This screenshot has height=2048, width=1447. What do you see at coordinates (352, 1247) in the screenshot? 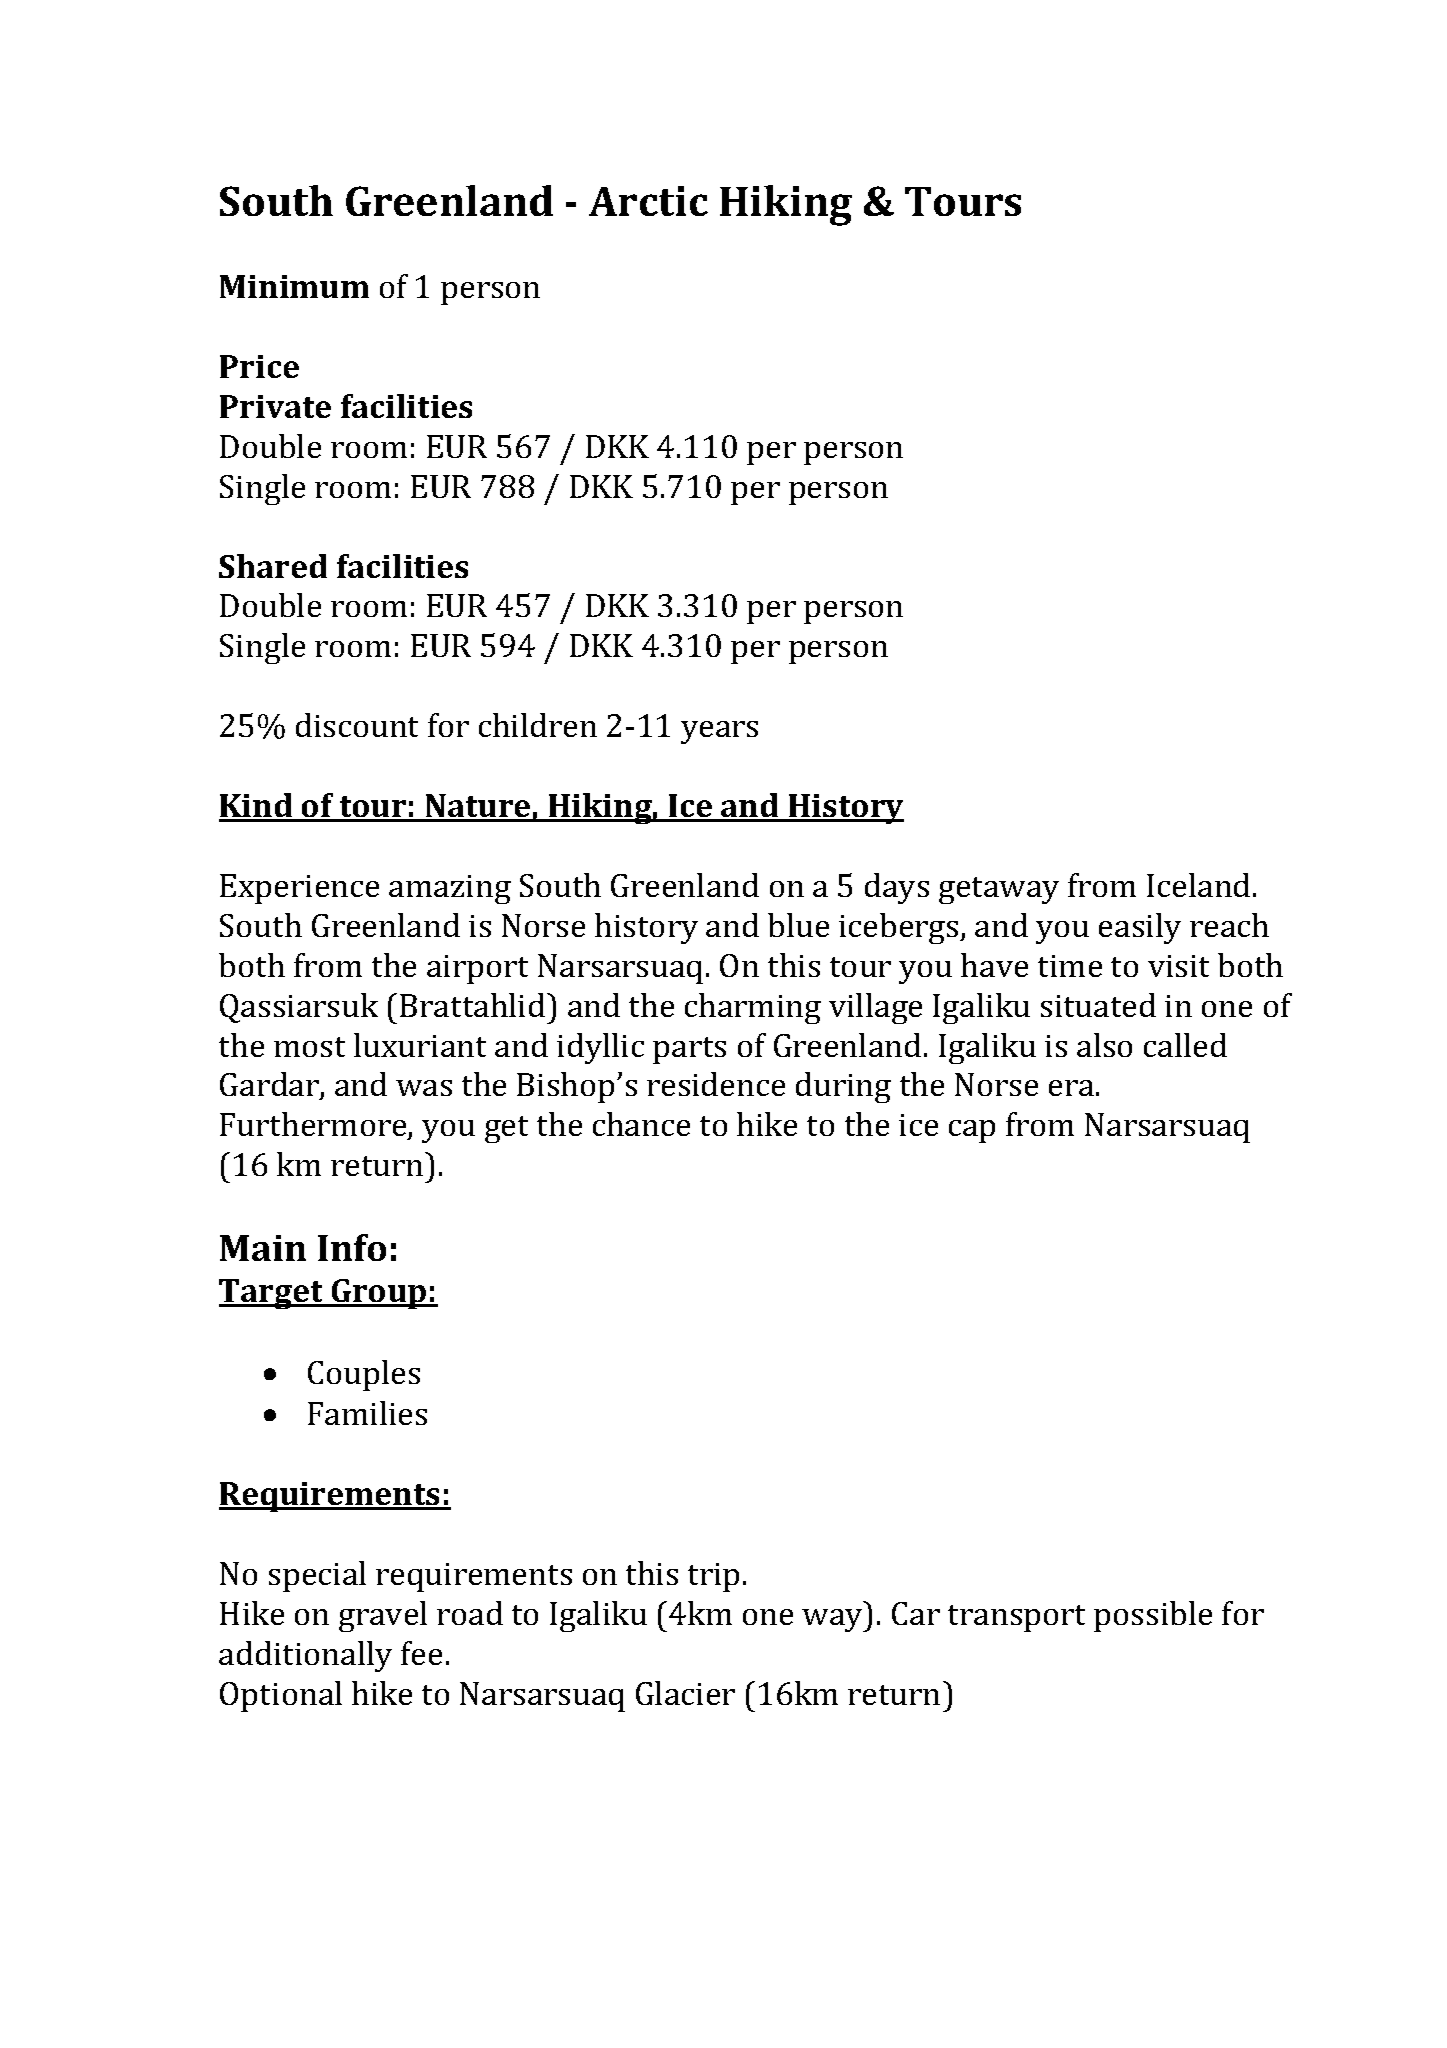
I see `Info` at bounding box center [352, 1247].
